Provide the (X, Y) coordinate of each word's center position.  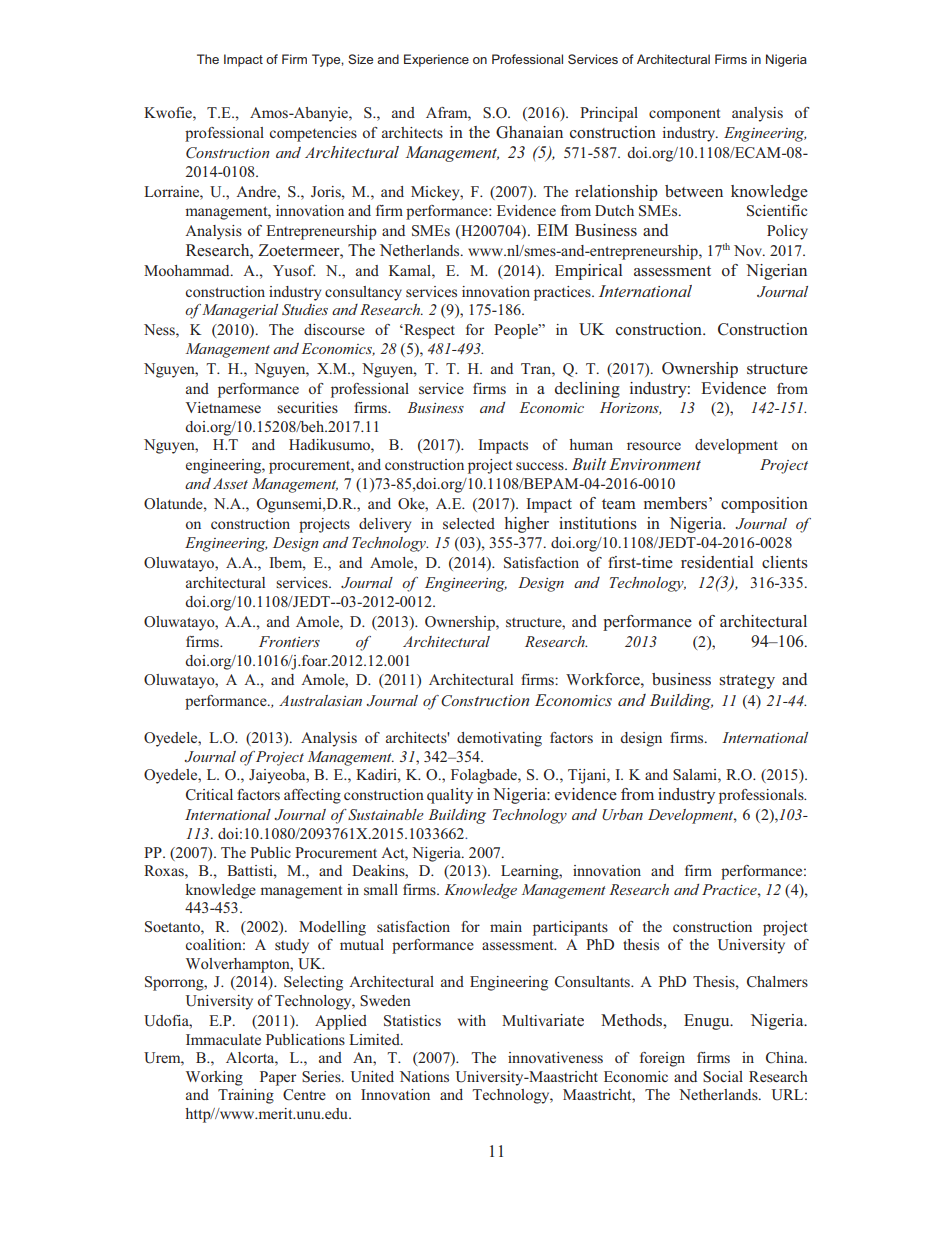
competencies (313, 134)
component (684, 115)
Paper (278, 1078)
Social (723, 1077)
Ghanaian (529, 132)
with (472, 1020)
